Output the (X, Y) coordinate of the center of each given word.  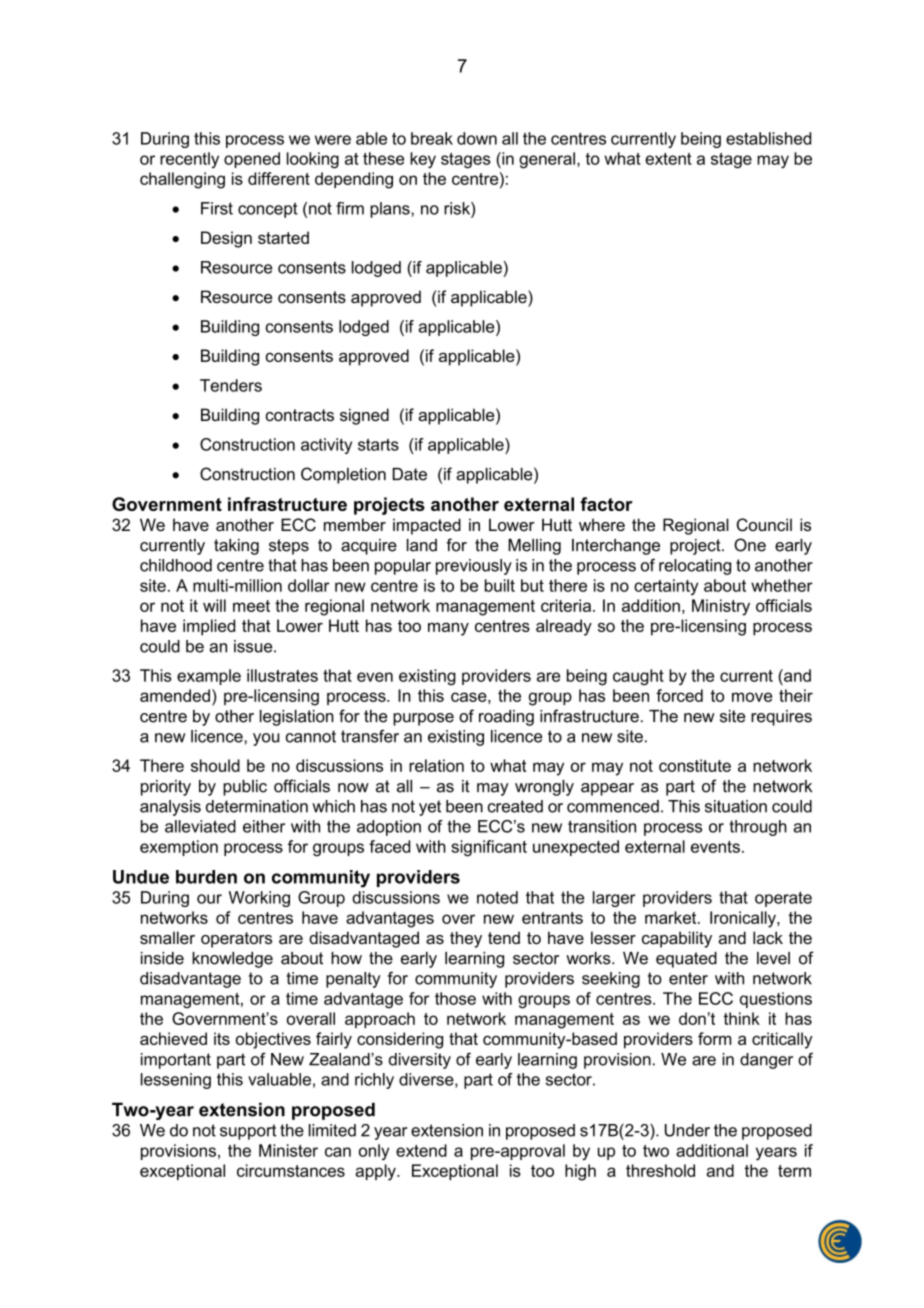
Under (687, 1130)
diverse (427, 1080)
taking (236, 547)
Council (764, 525)
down (477, 138)
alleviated (200, 826)
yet (430, 808)
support (248, 1132)
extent (668, 159)
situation (736, 806)
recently (189, 160)
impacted (427, 526)
